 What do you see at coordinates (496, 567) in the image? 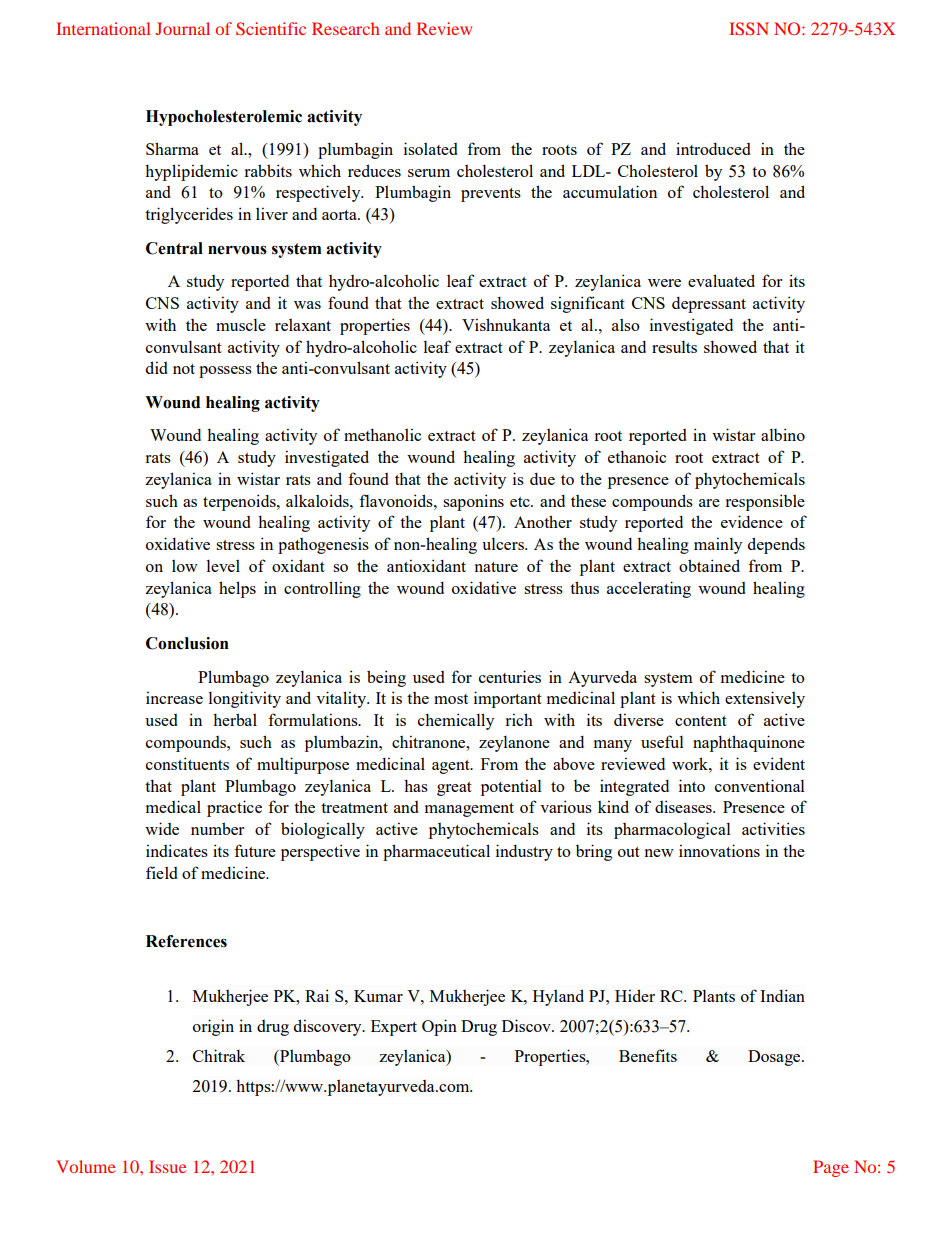
I see `nature` at bounding box center [496, 567].
